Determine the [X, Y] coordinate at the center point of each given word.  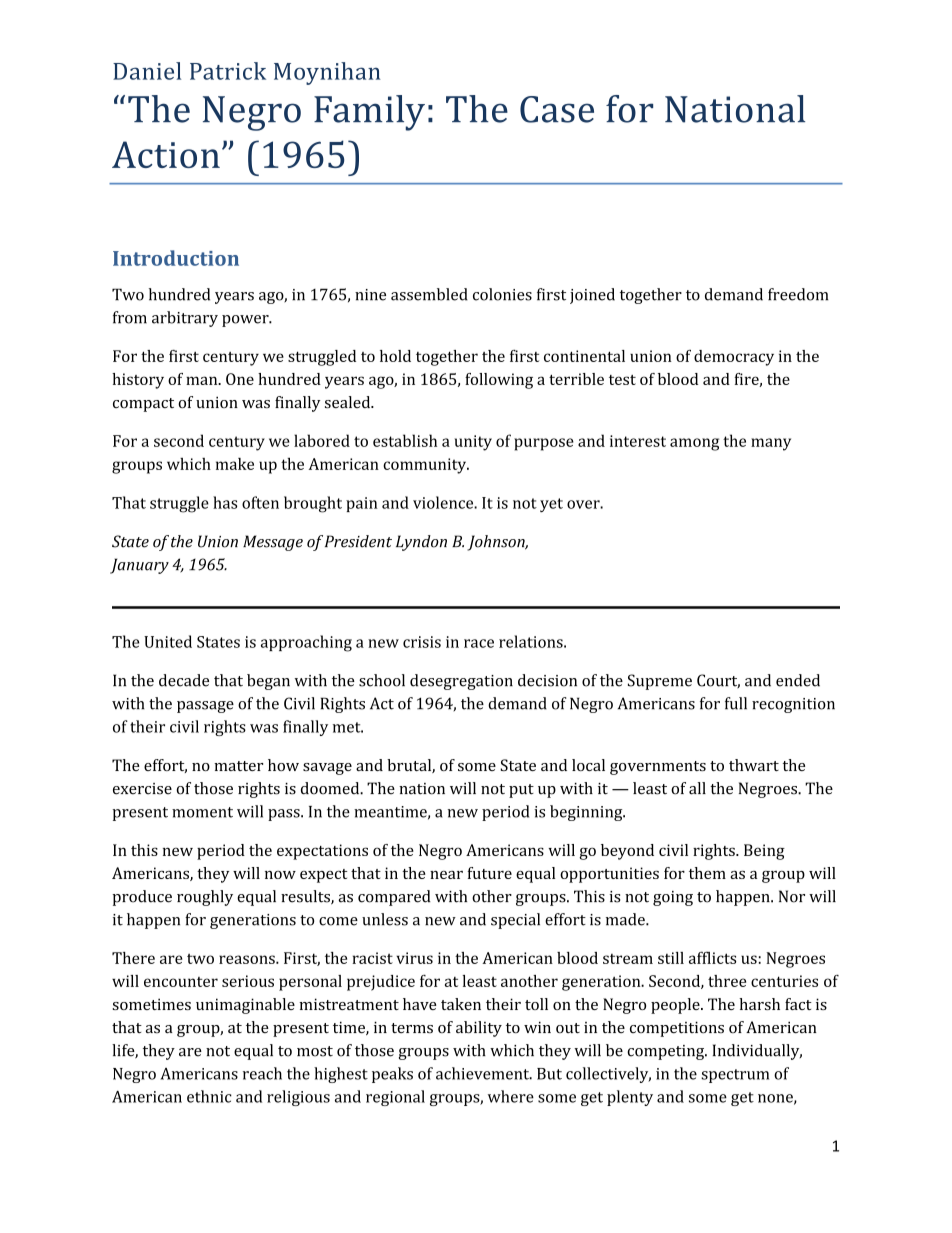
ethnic [209, 1096]
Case [557, 109]
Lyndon [421, 543]
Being [764, 852]
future [489, 873]
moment [202, 812]
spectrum [735, 1076]
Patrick [228, 71]
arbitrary [185, 319]
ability [479, 1029]
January [139, 566]
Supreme [660, 682]
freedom [798, 294]
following [499, 381]
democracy [734, 358]
